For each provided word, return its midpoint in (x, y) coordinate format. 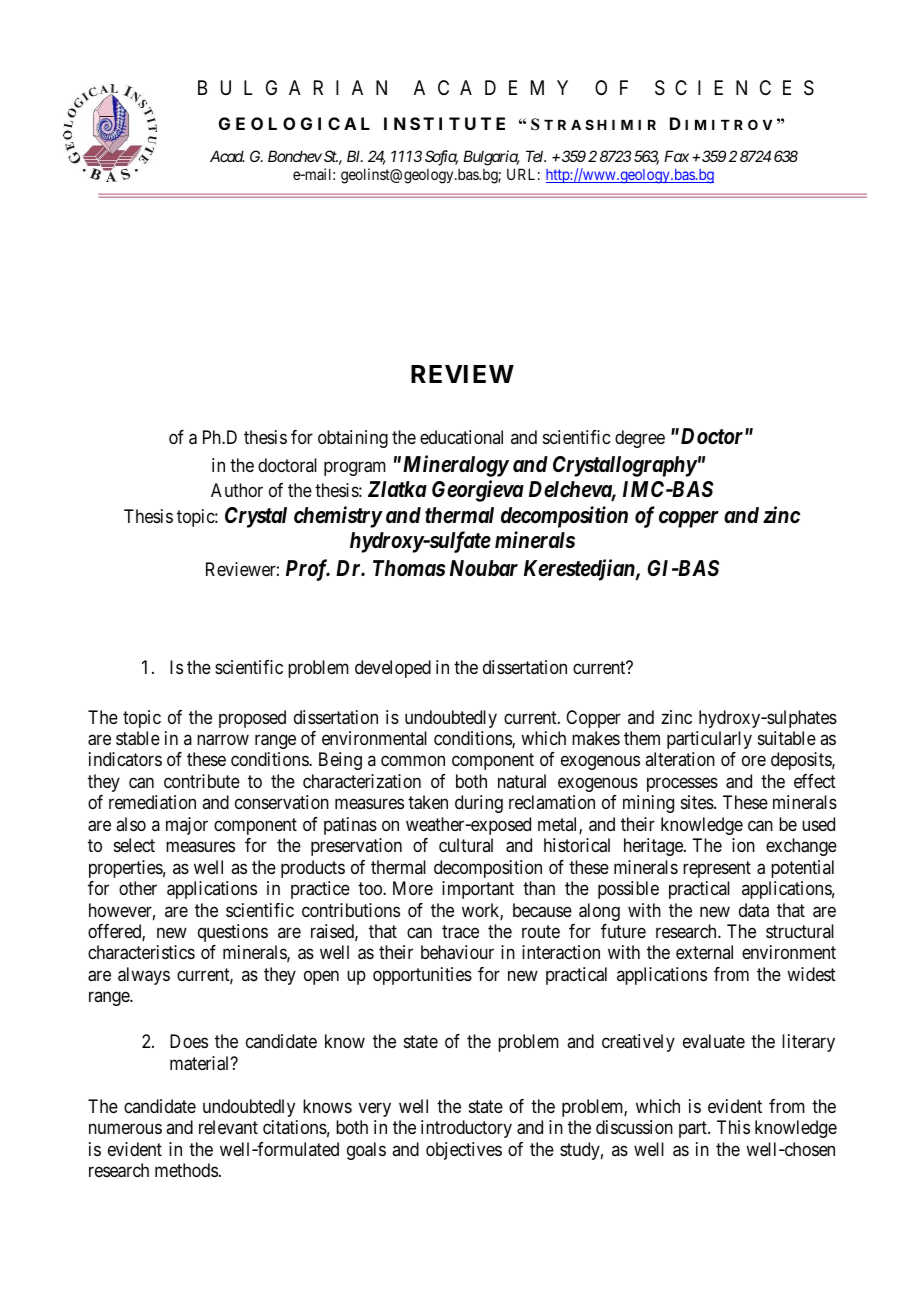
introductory (466, 1129)
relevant (228, 1127)
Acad (227, 156)
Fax (676, 156)
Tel (536, 156)
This (733, 1127)
